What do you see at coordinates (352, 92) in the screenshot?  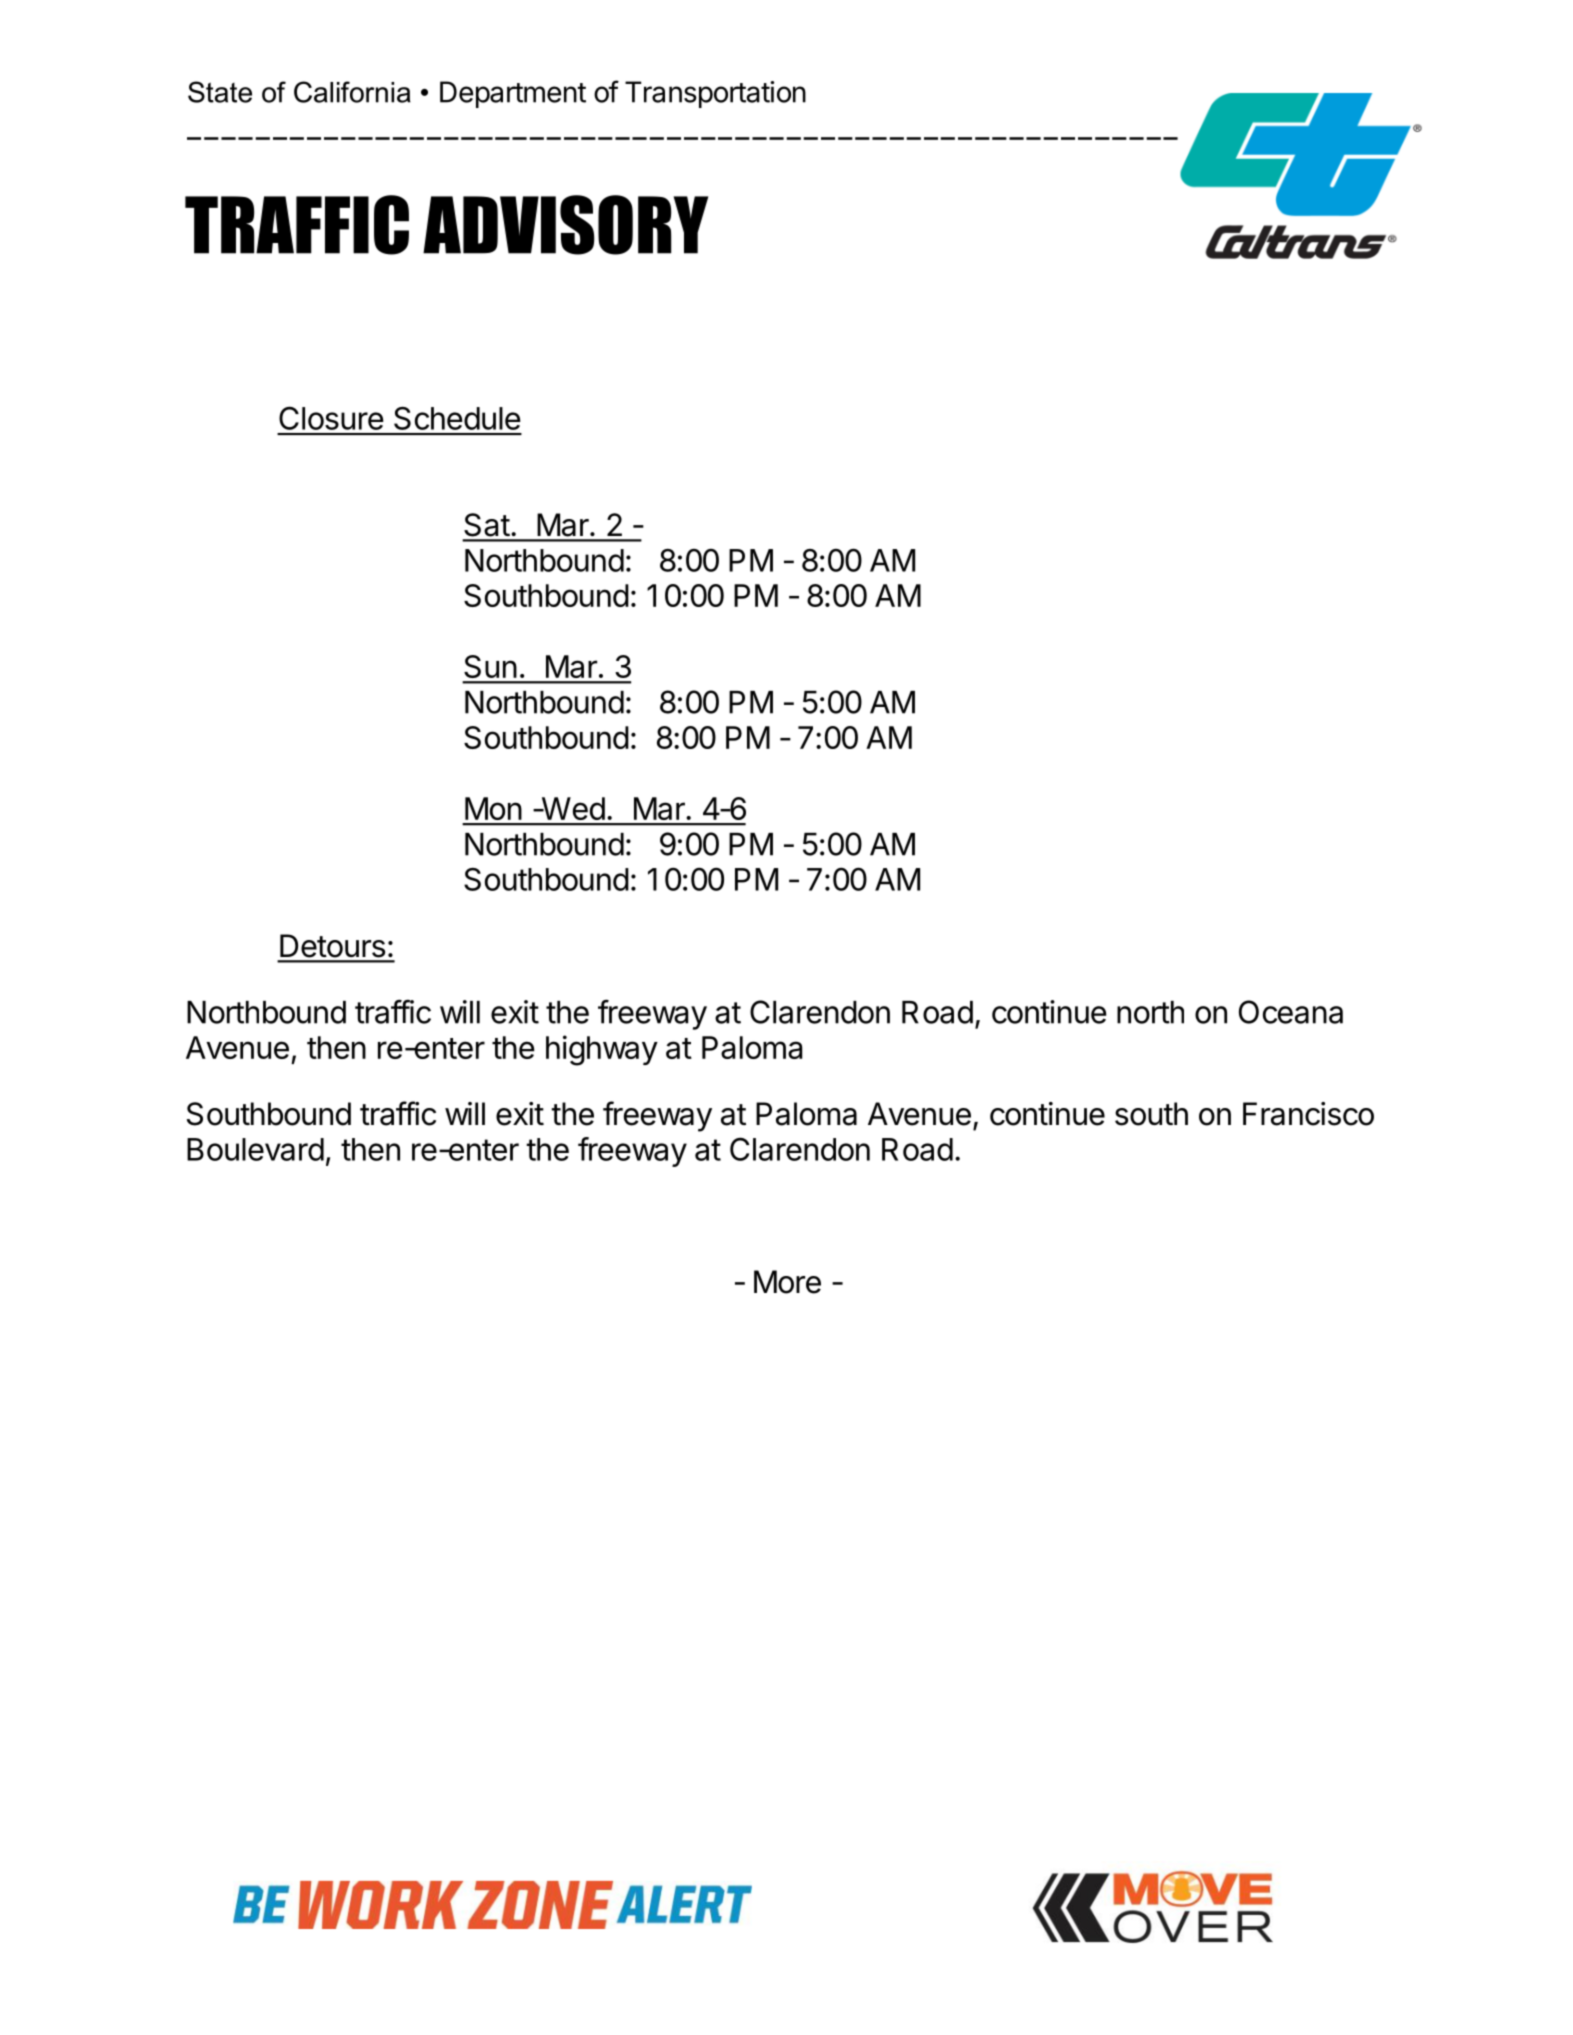 I see `California` at bounding box center [352, 92].
